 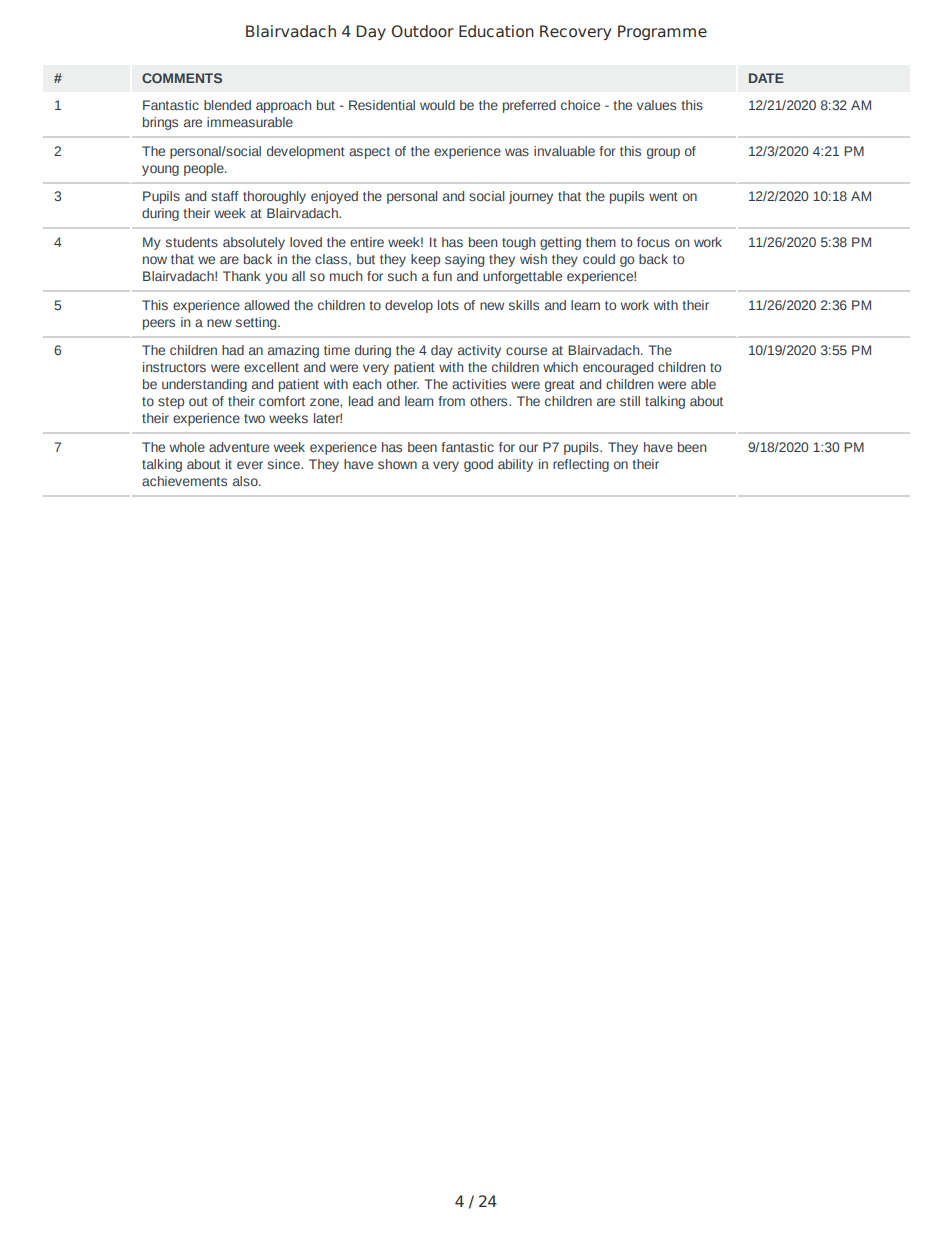 What do you see at coordinates (653, 242) in the screenshot?
I see `focus` at bounding box center [653, 242].
